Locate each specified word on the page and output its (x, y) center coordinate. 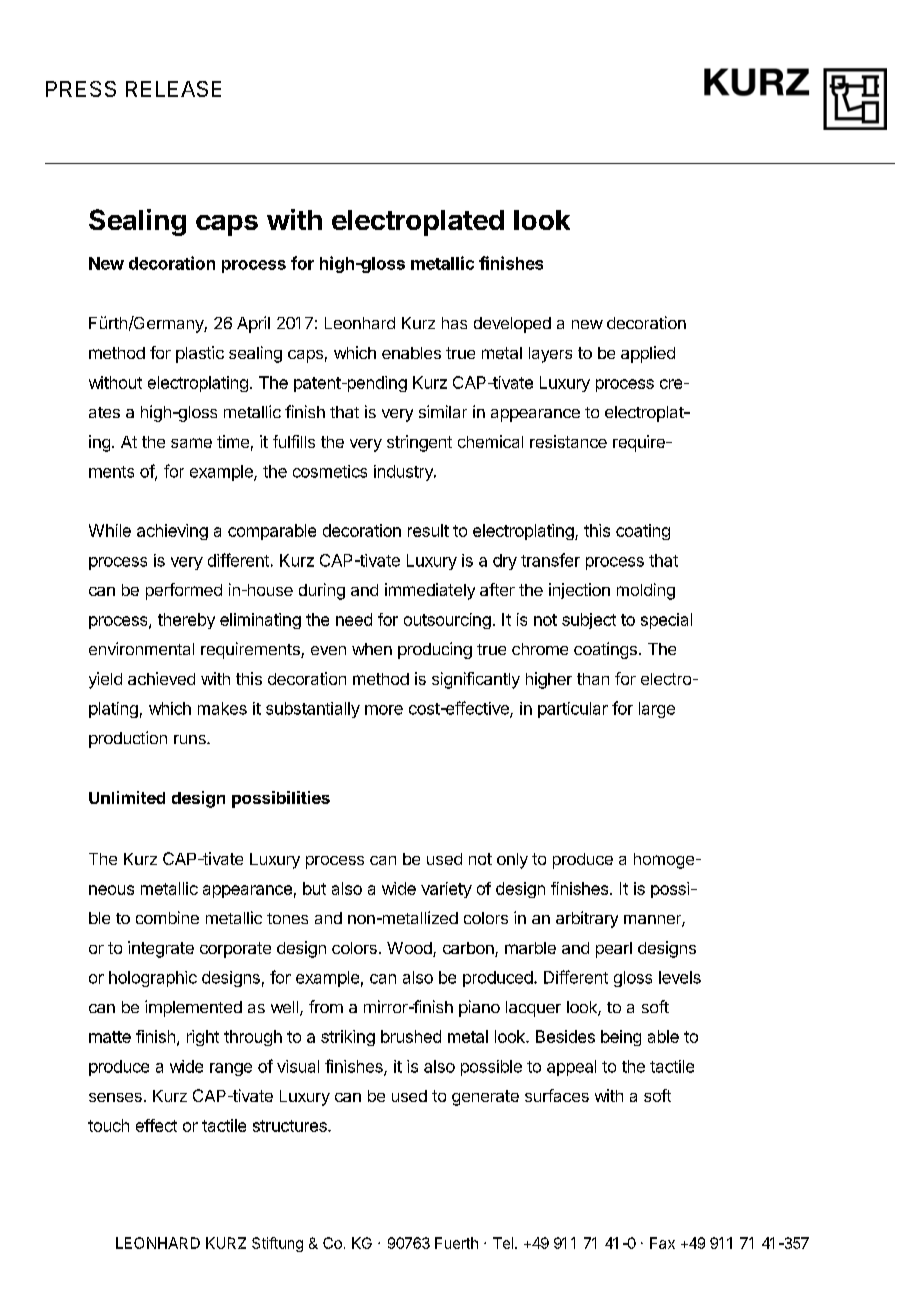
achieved (161, 678)
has (454, 323)
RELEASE (173, 89)
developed (512, 325)
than (593, 679)
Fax (662, 1243)
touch (108, 1125)
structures (291, 1126)
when (372, 649)
